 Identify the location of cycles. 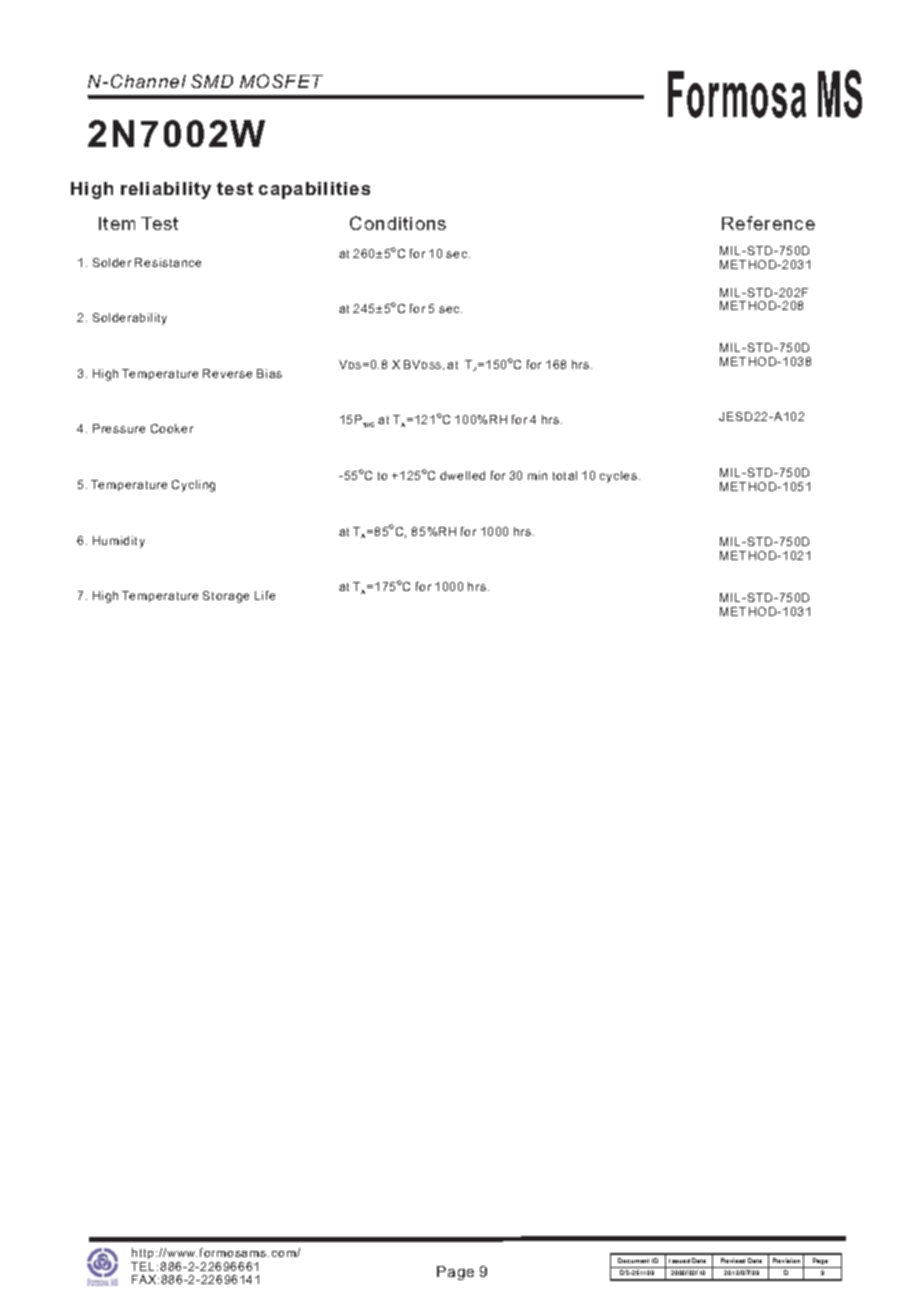
(620, 477).
